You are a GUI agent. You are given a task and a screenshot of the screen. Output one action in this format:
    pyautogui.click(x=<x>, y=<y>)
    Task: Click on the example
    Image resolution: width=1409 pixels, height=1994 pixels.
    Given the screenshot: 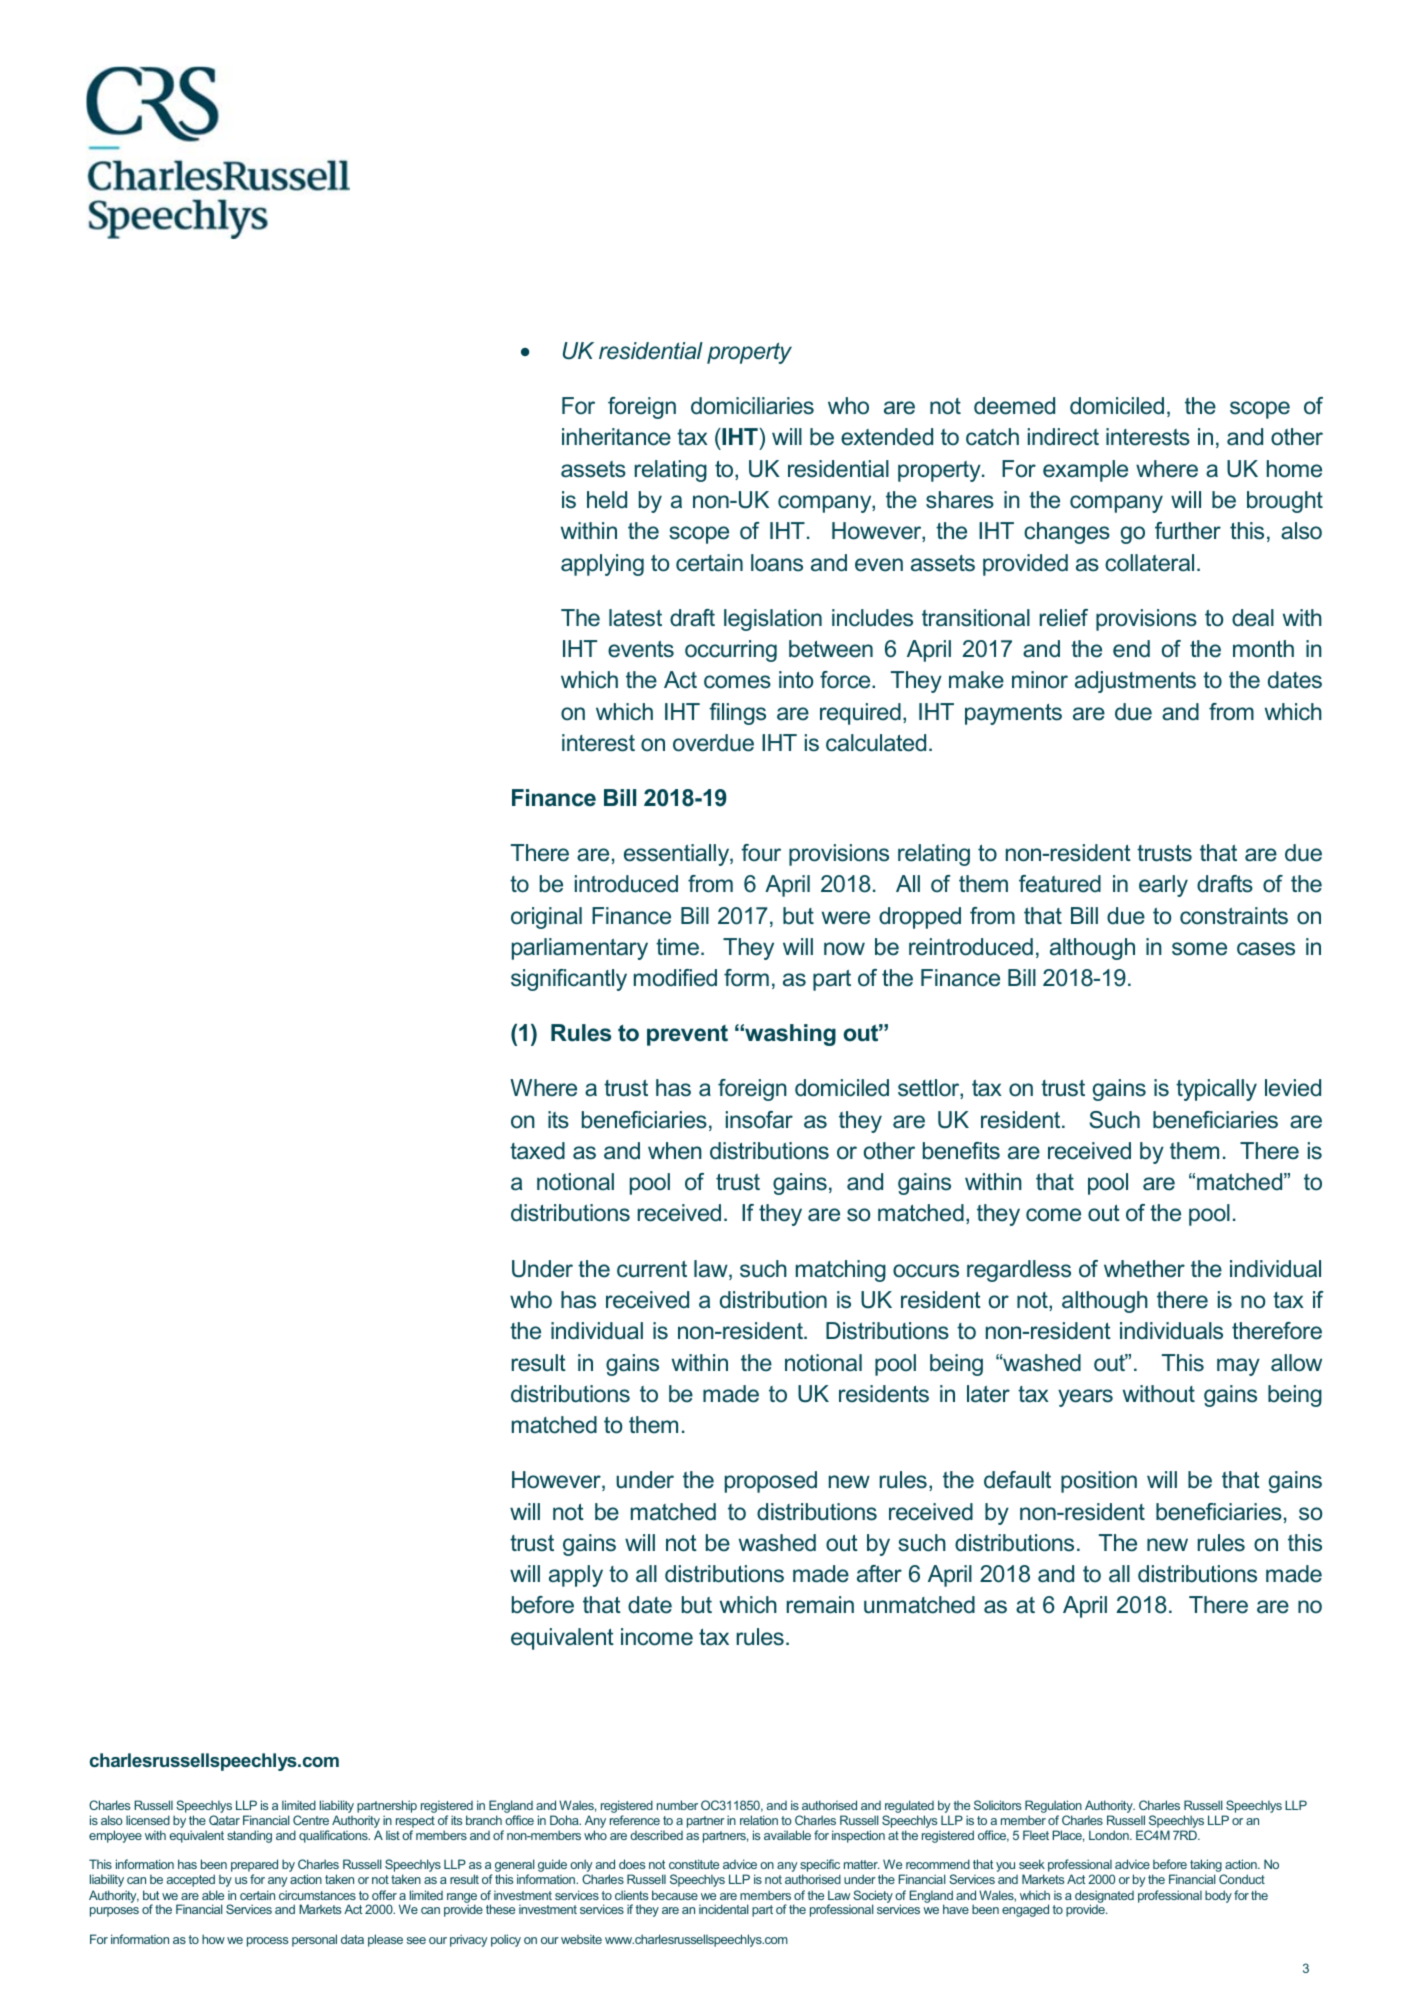 What is the action you would take?
    pyautogui.click(x=1085, y=471)
